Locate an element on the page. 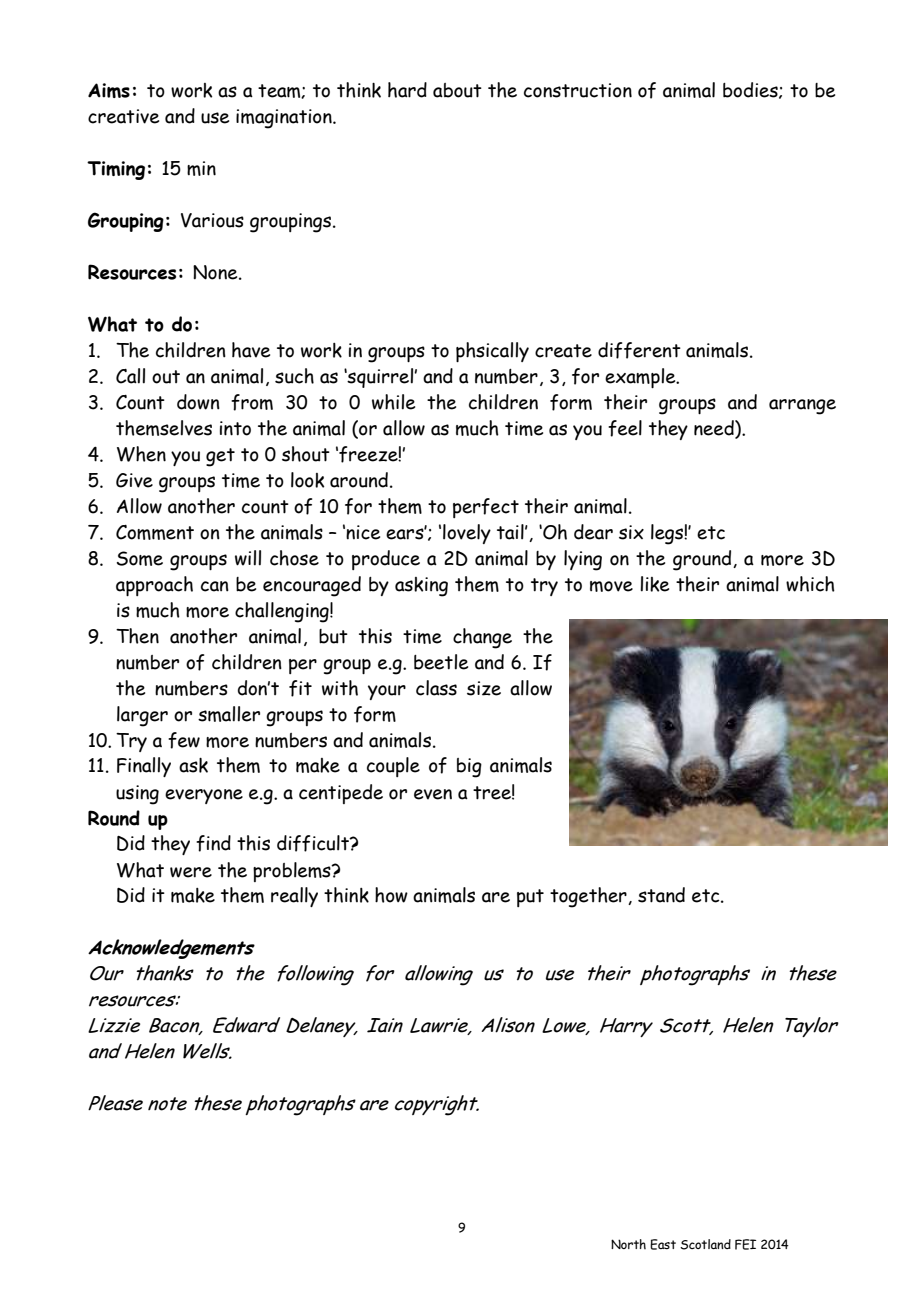 This image has width=924, height=1308. smaller is located at coordinates (229, 714).
